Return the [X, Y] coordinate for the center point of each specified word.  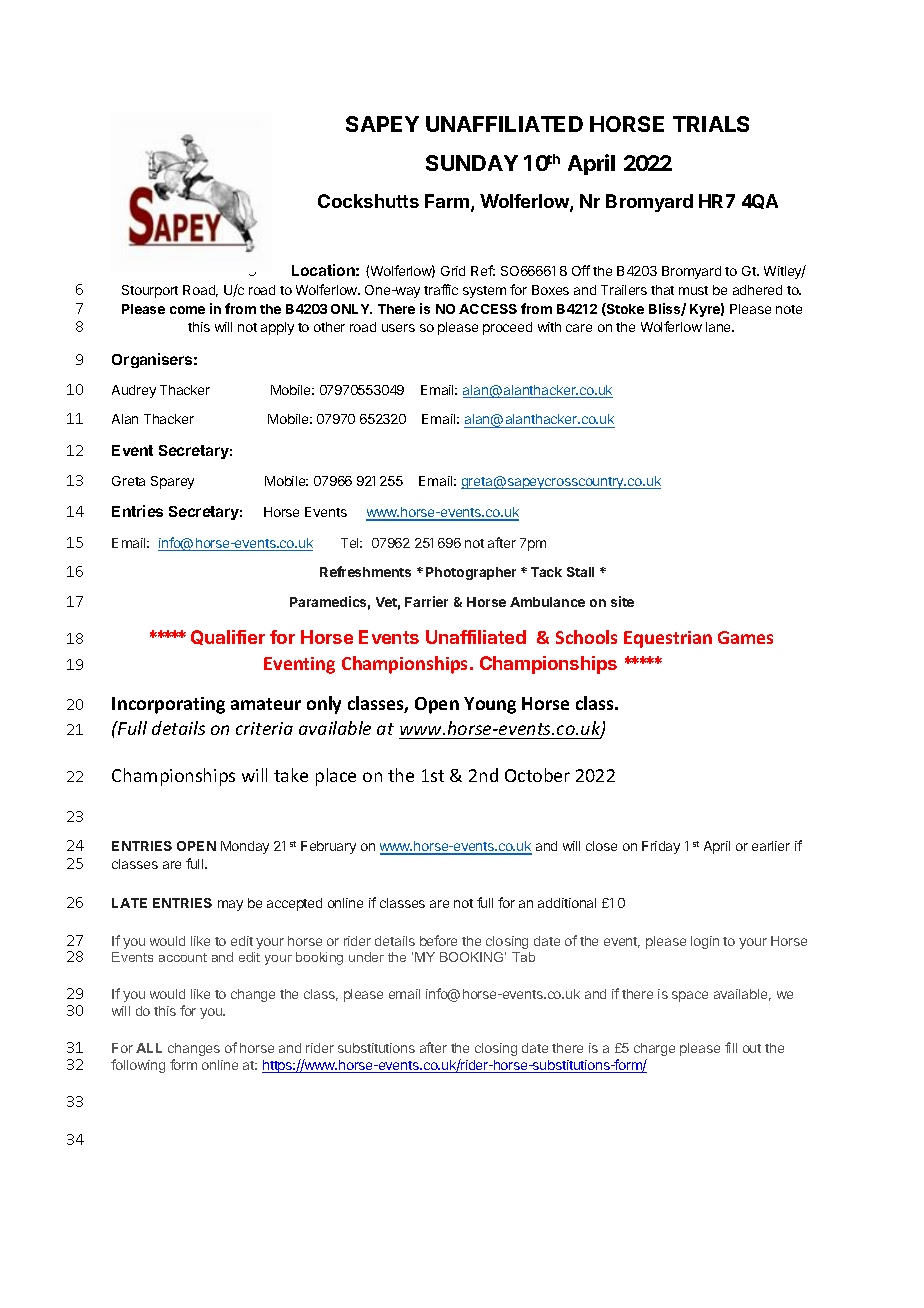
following [138, 1066]
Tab [523, 957]
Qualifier [228, 637]
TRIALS [711, 124]
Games [745, 637]
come [187, 310]
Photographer [471, 573]
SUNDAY [472, 163]
